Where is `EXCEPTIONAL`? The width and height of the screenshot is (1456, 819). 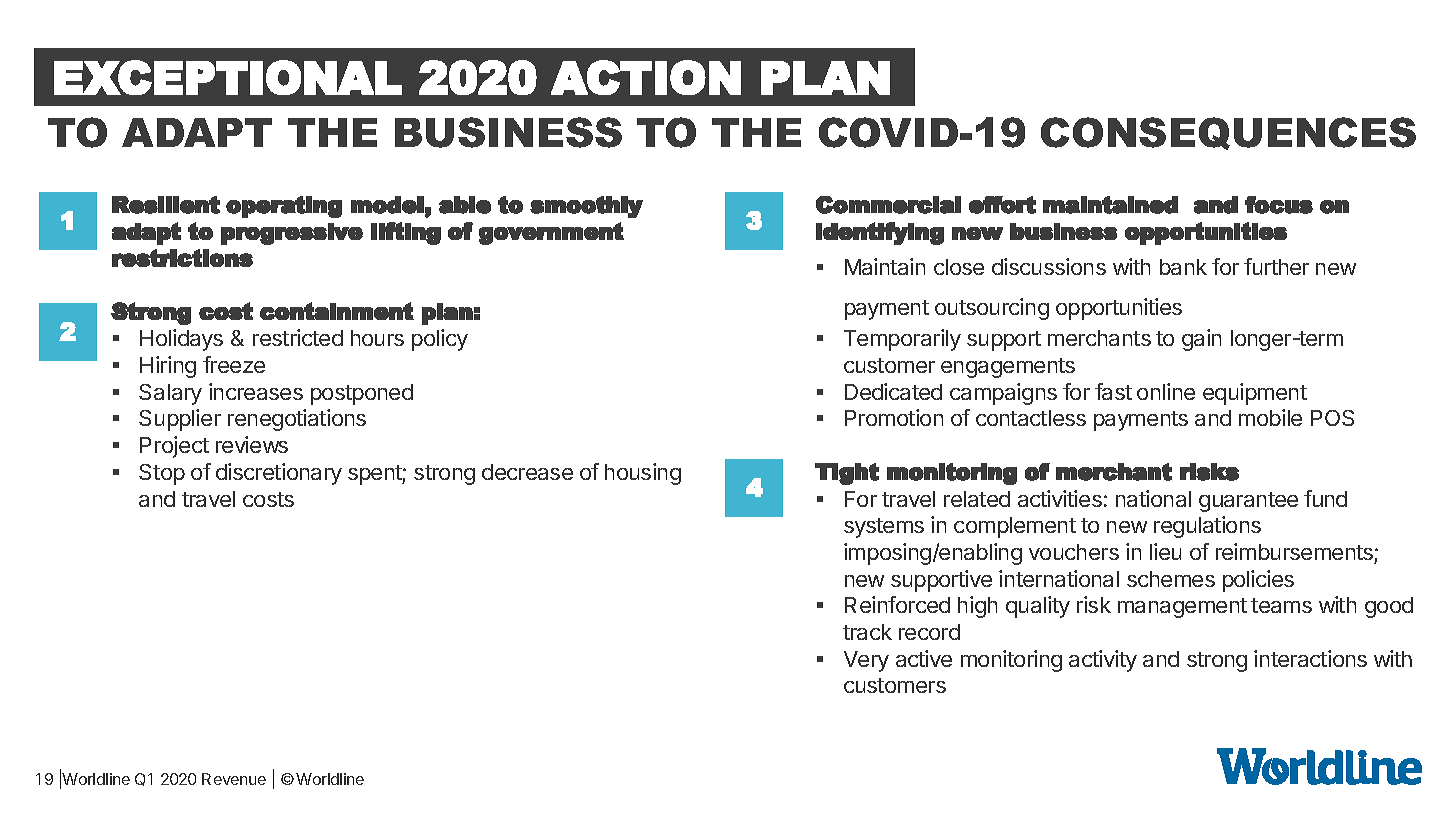 EXCEPTIONAL is located at coordinates (228, 77).
